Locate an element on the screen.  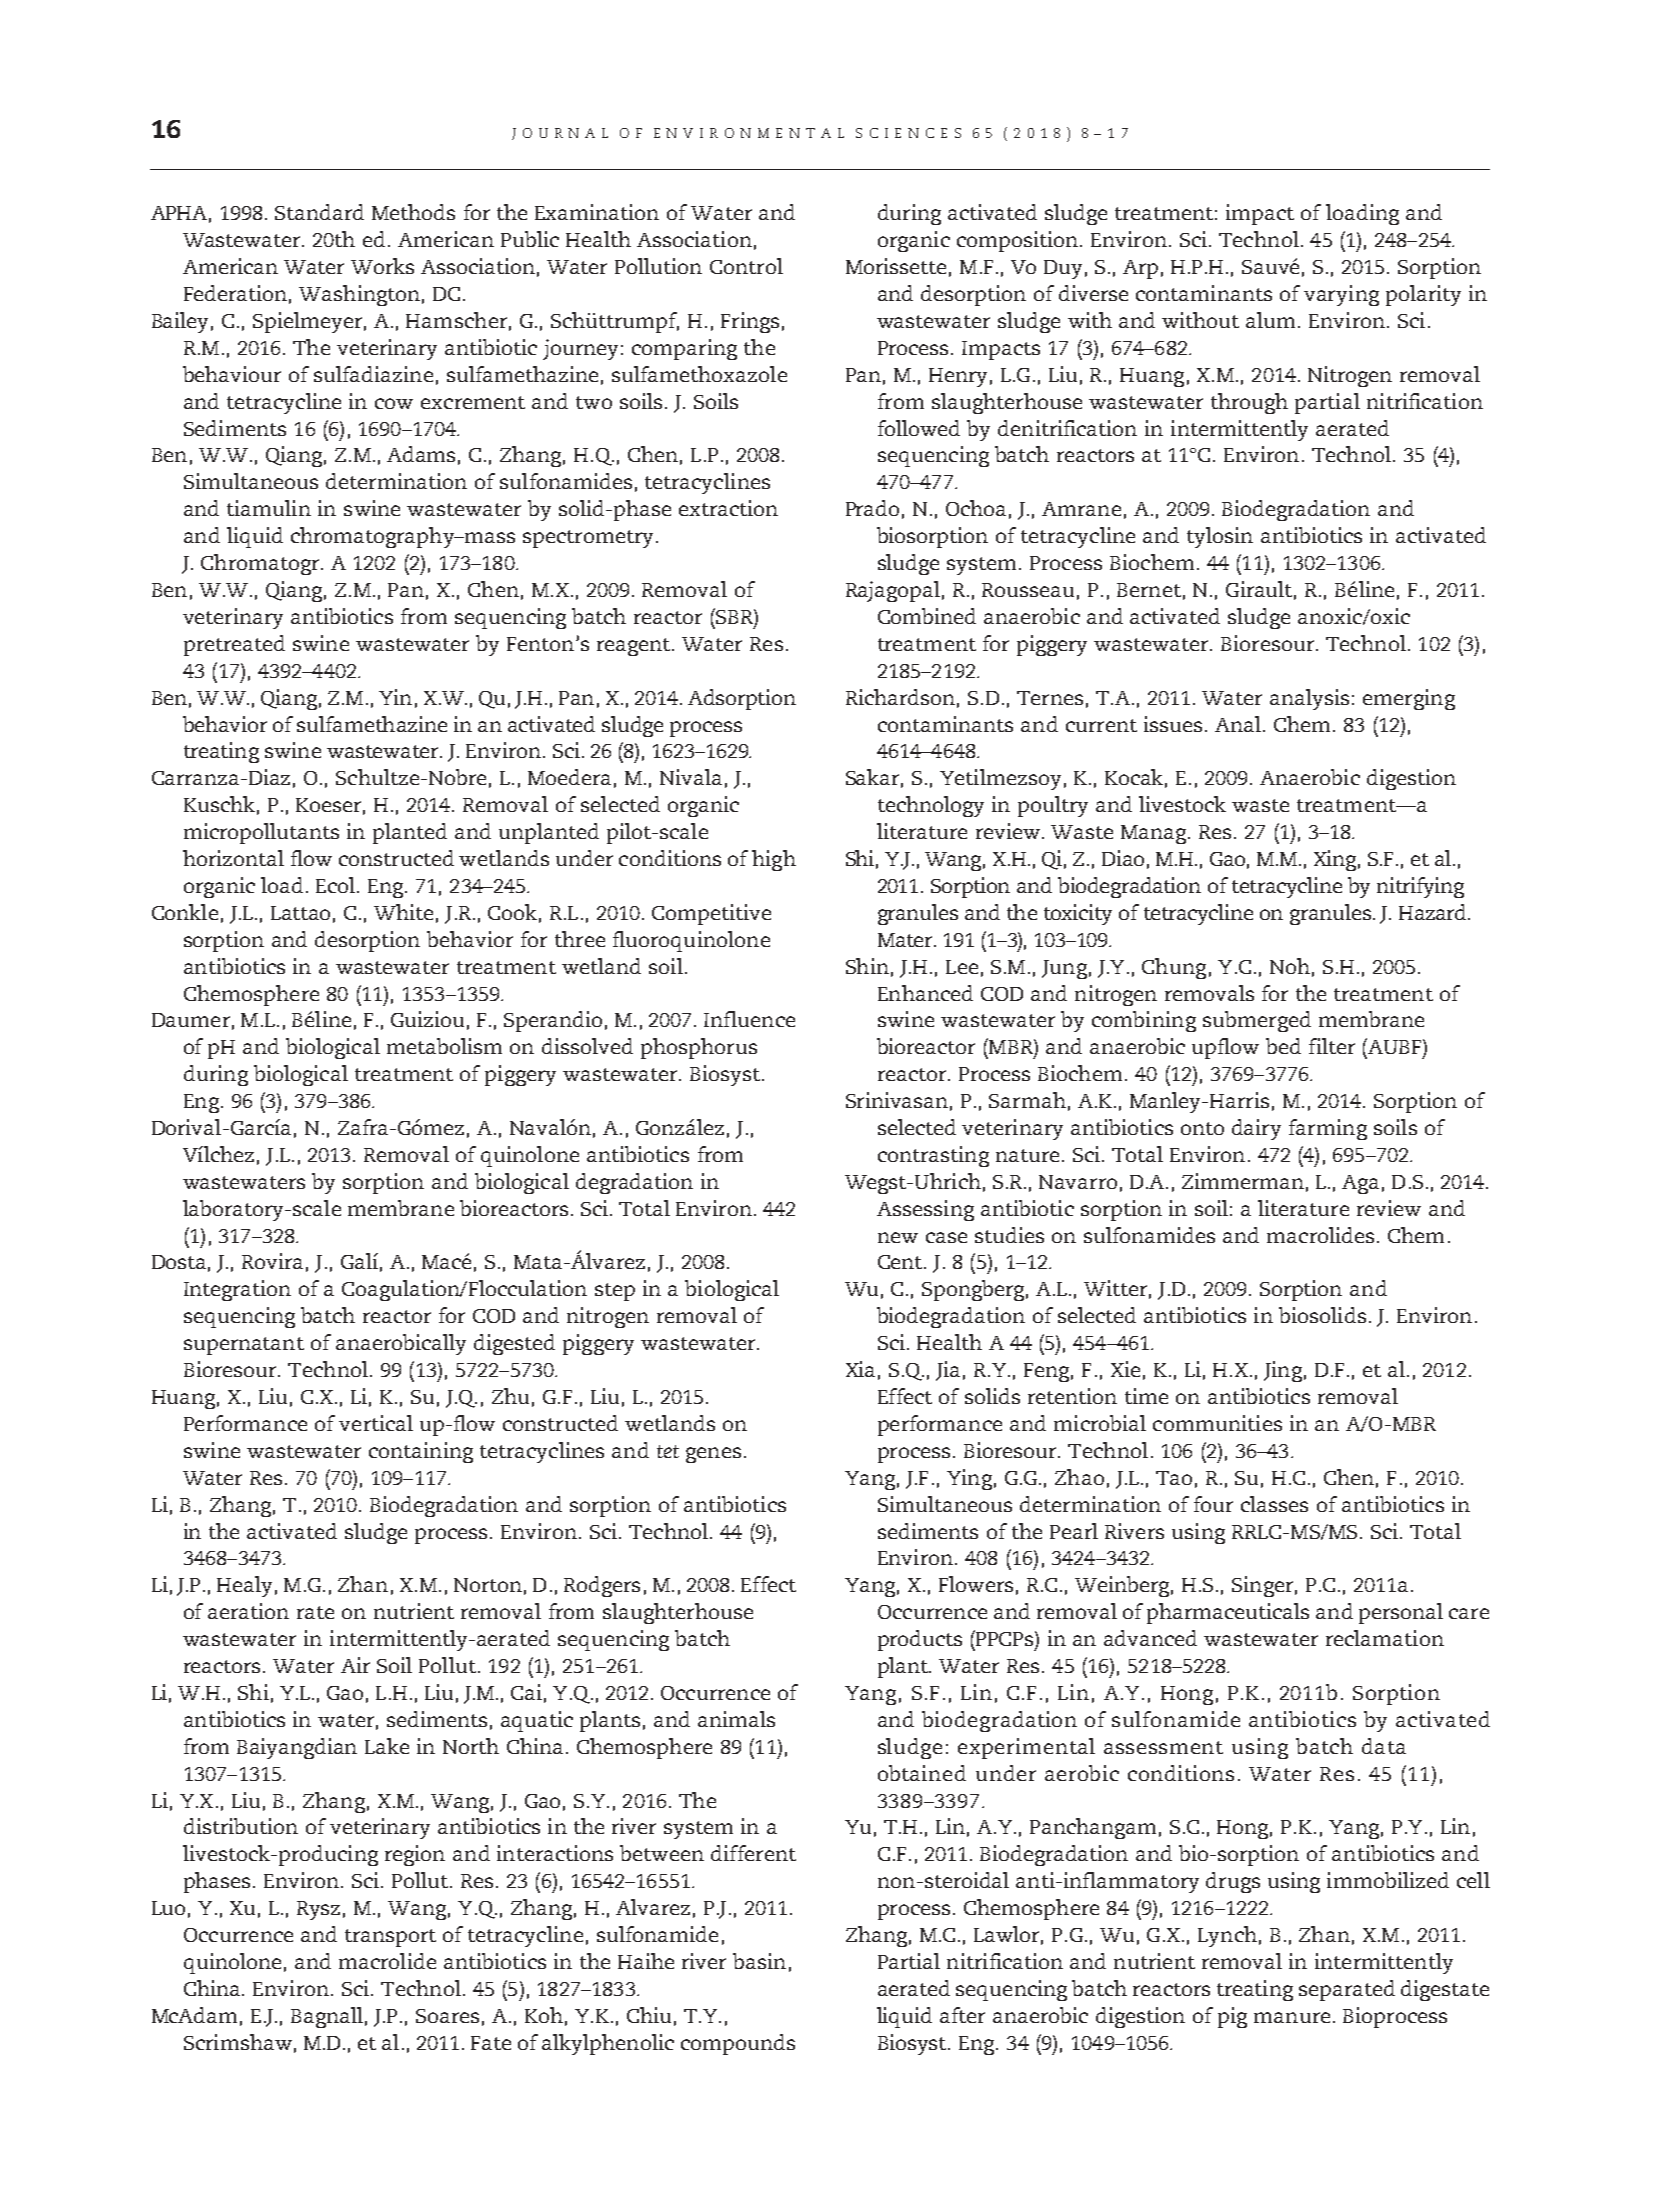
high is located at coordinates (774, 860).
